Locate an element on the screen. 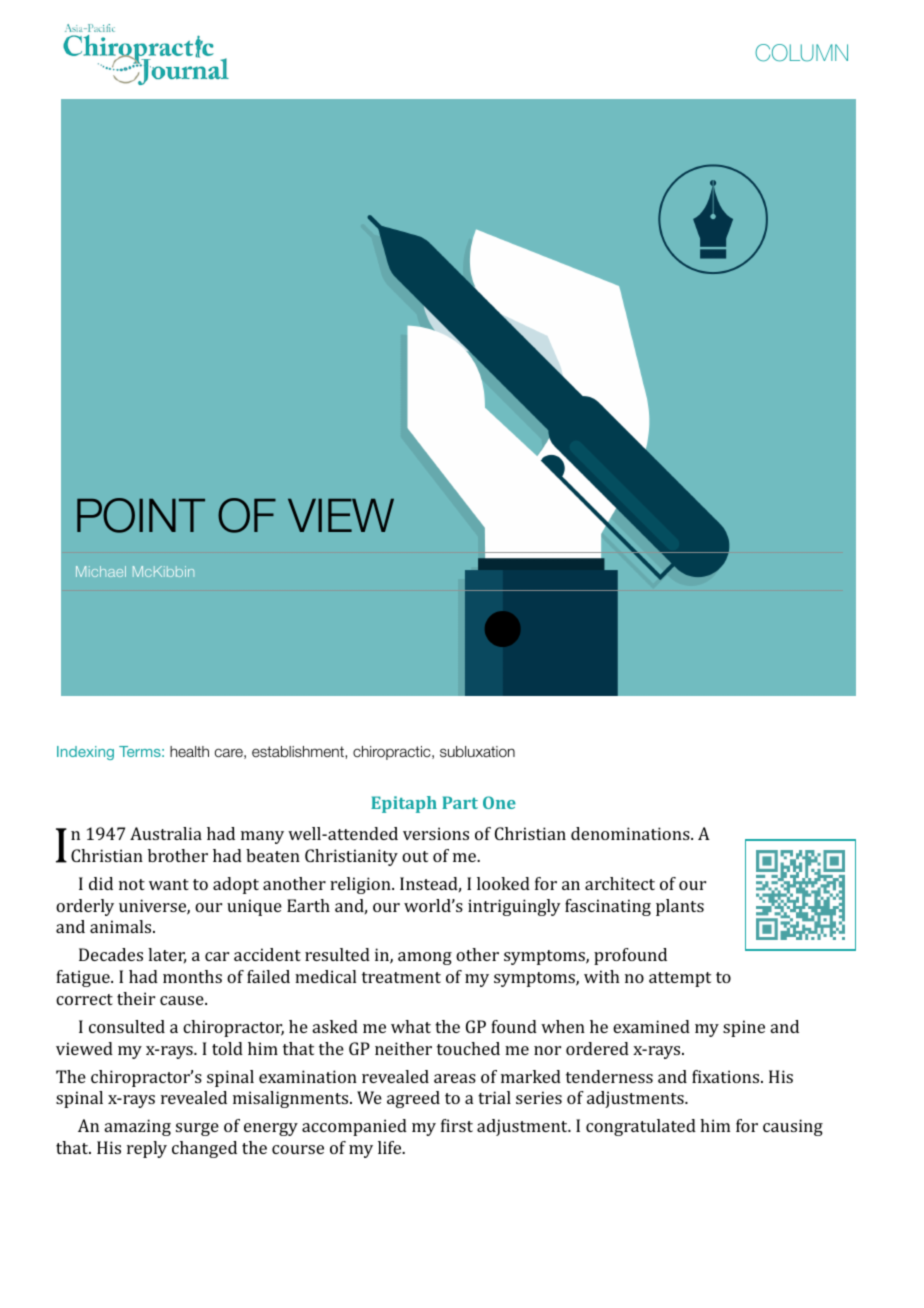  Michael is located at coordinates (101, 571).
